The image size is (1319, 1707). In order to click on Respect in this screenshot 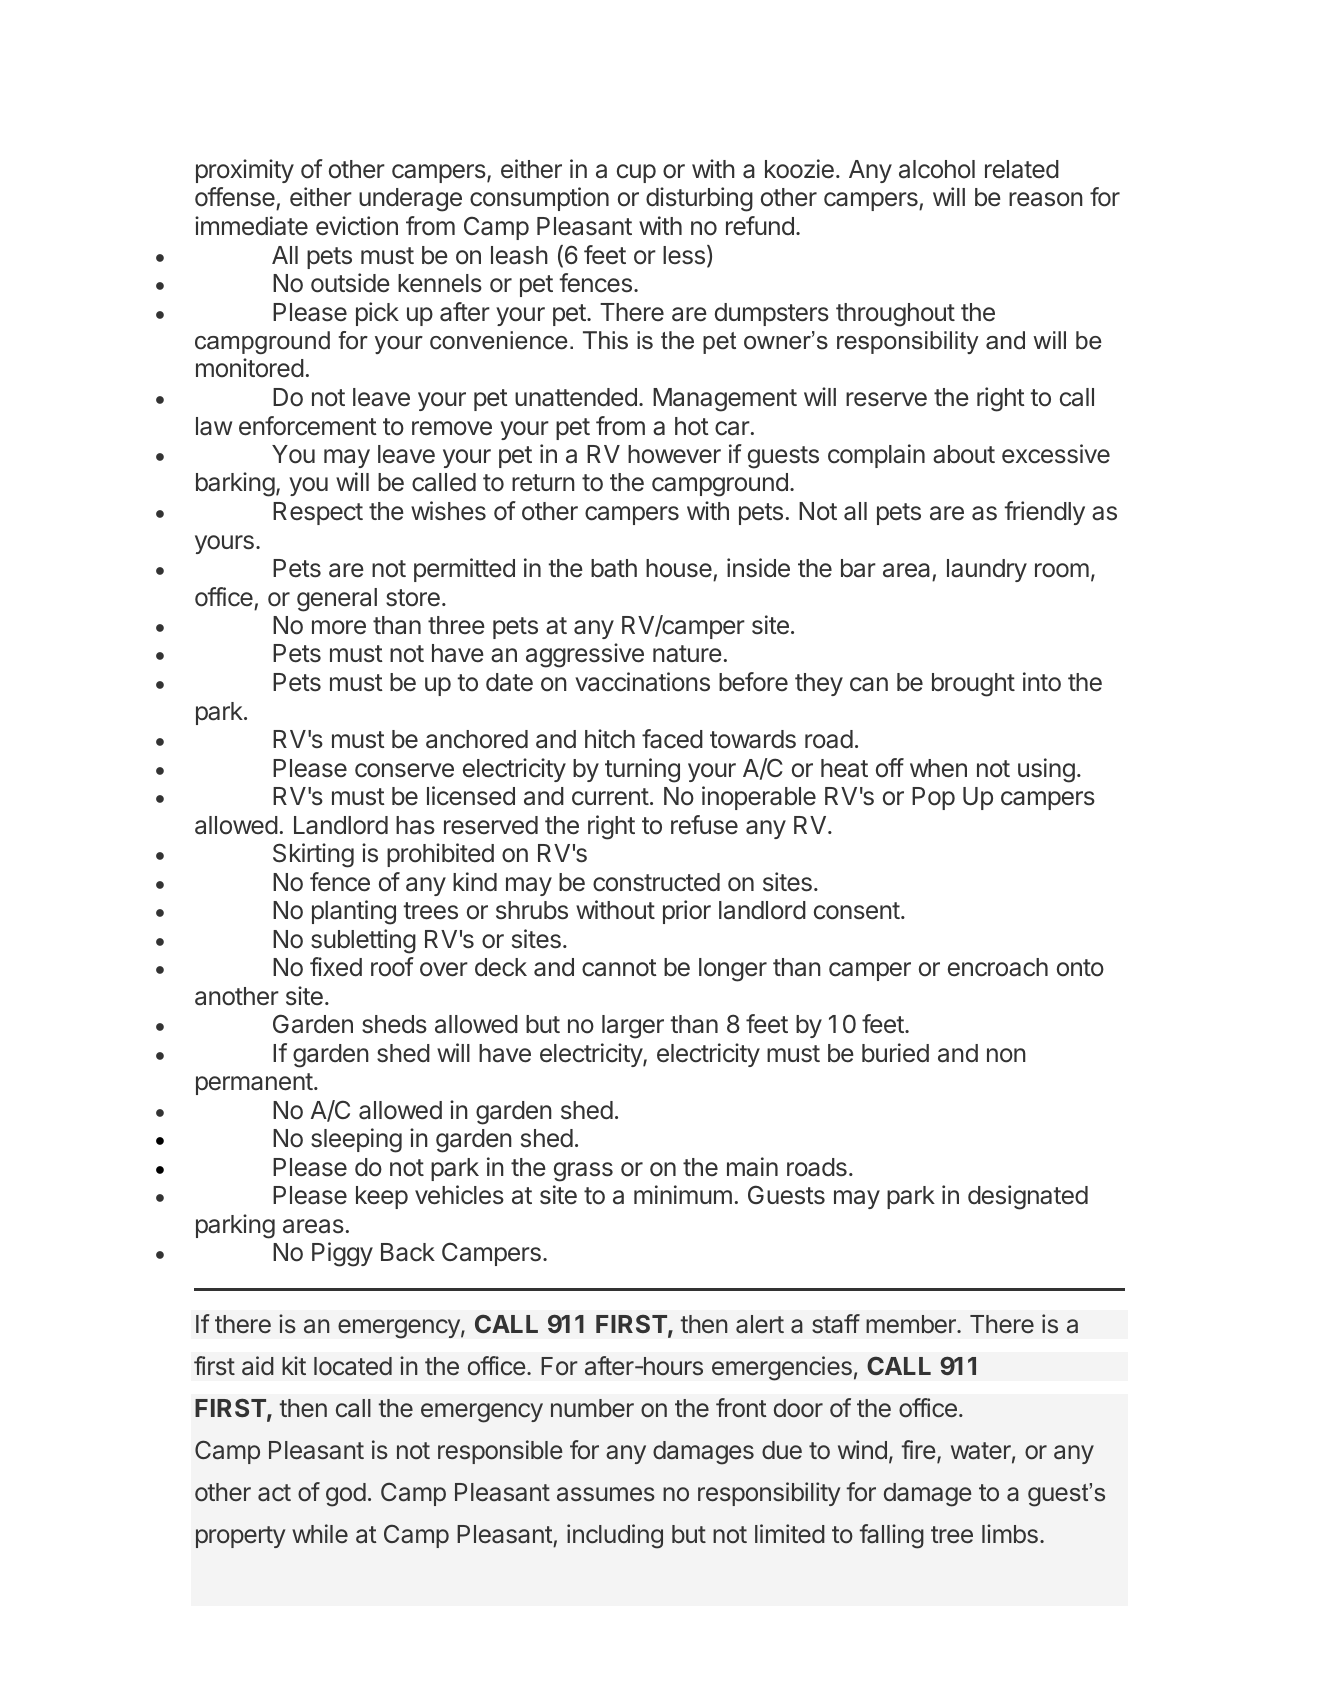, I will do `click(318, 513)`.
